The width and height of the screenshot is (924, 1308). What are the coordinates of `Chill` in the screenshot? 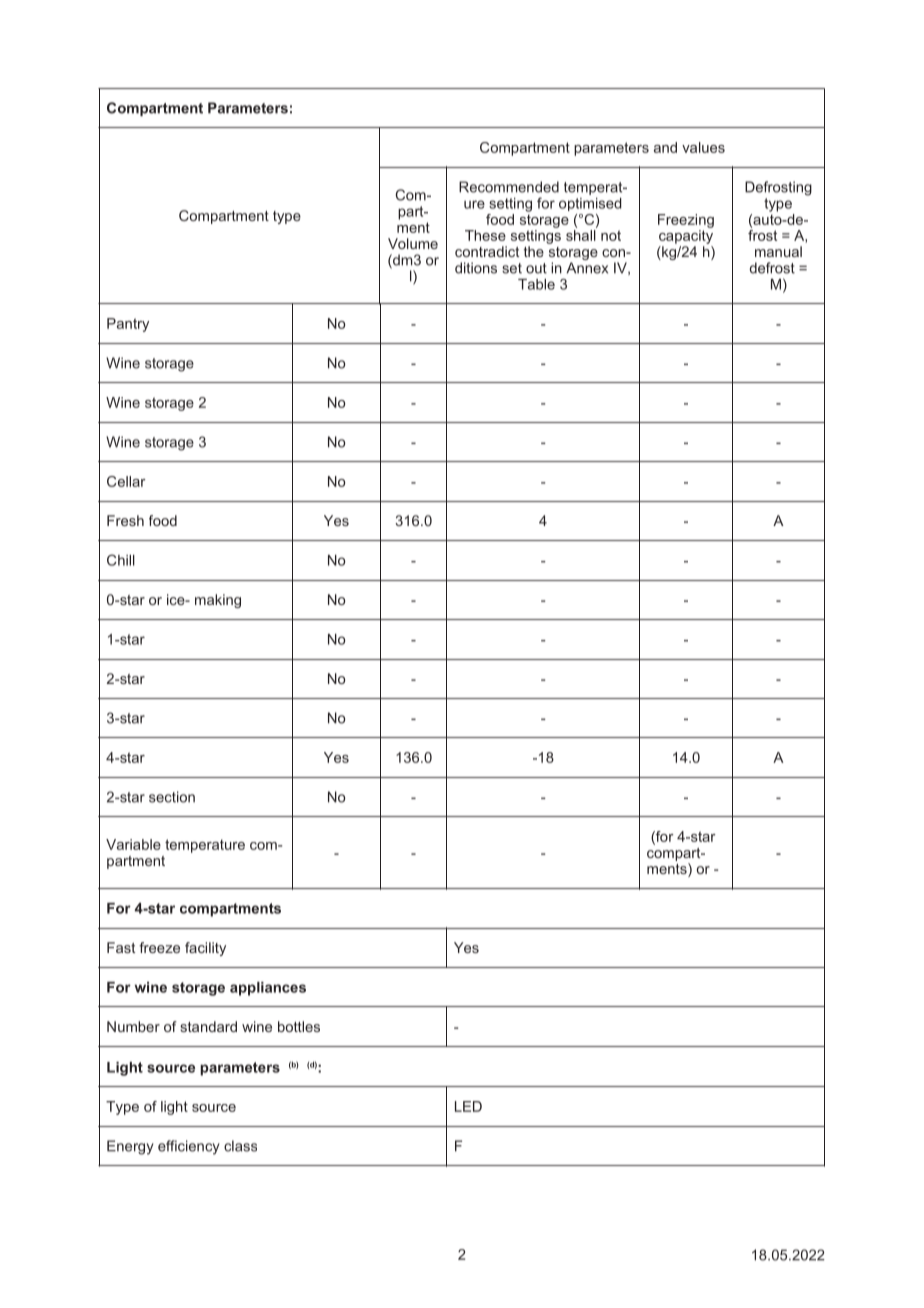 It's located at (121, 560).
